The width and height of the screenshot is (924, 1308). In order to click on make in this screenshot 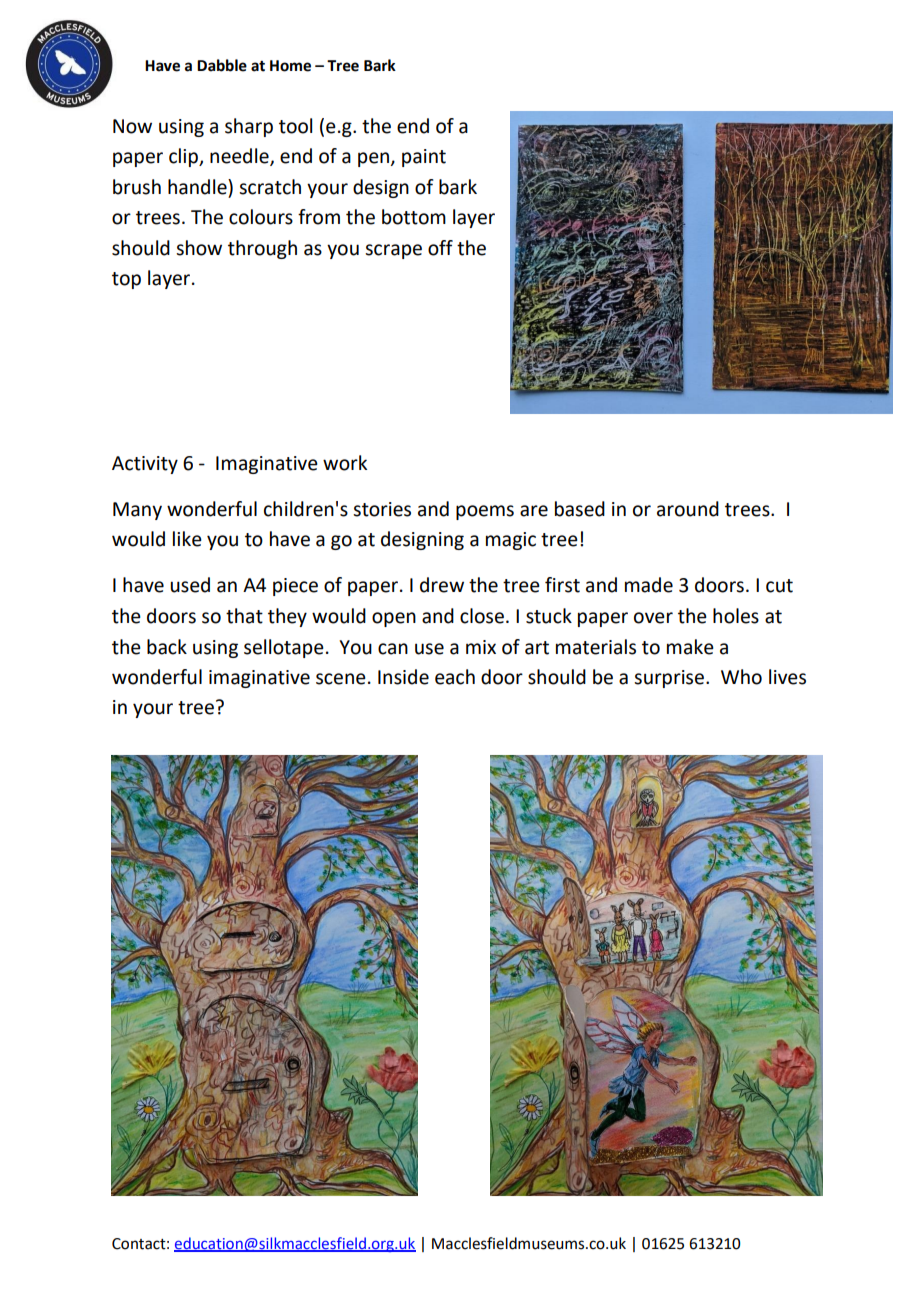, I will do `click(690, 647)`.
